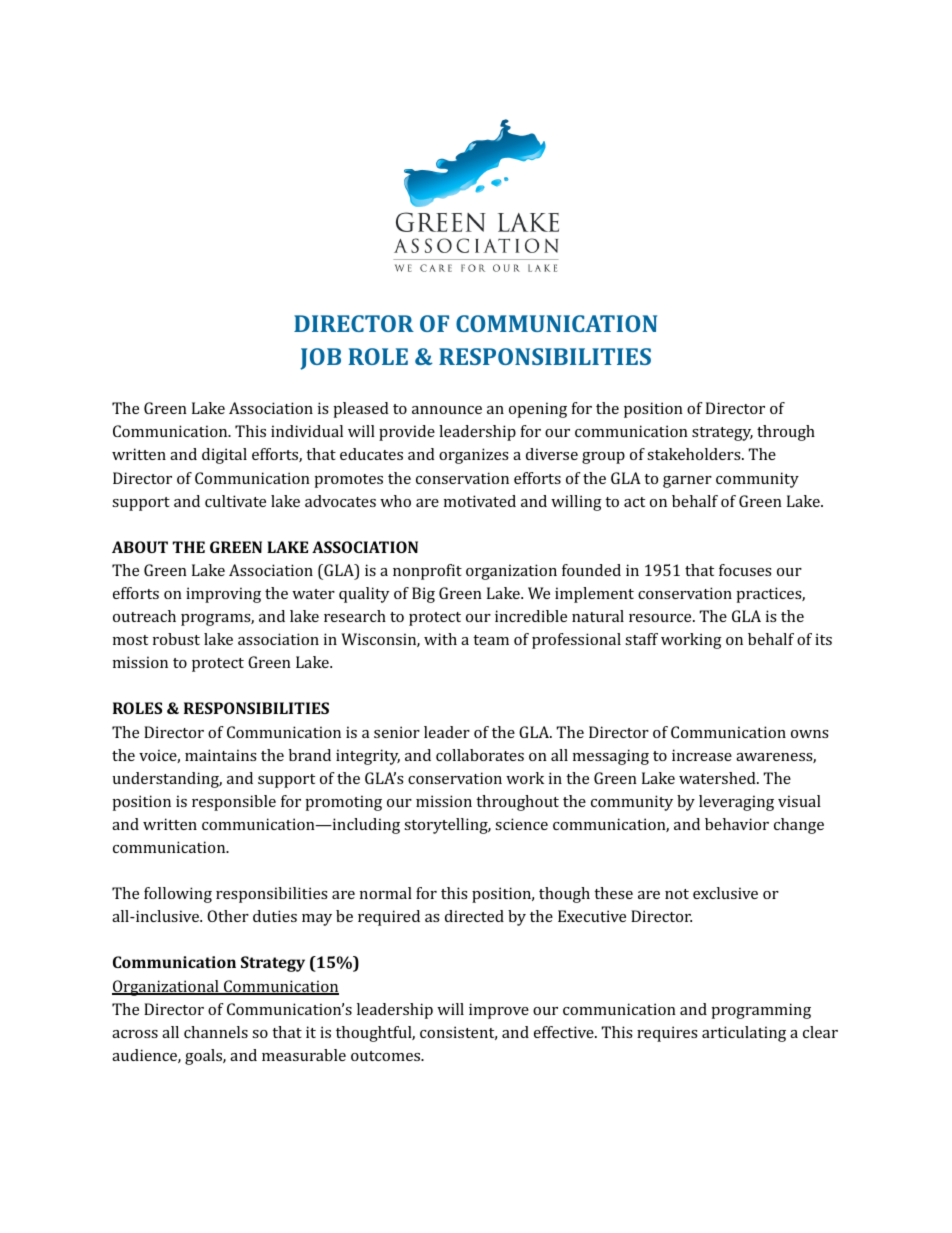  Describe the element at coordinates (744, 1034) in the screenshot. I see `articulating` at that location.
